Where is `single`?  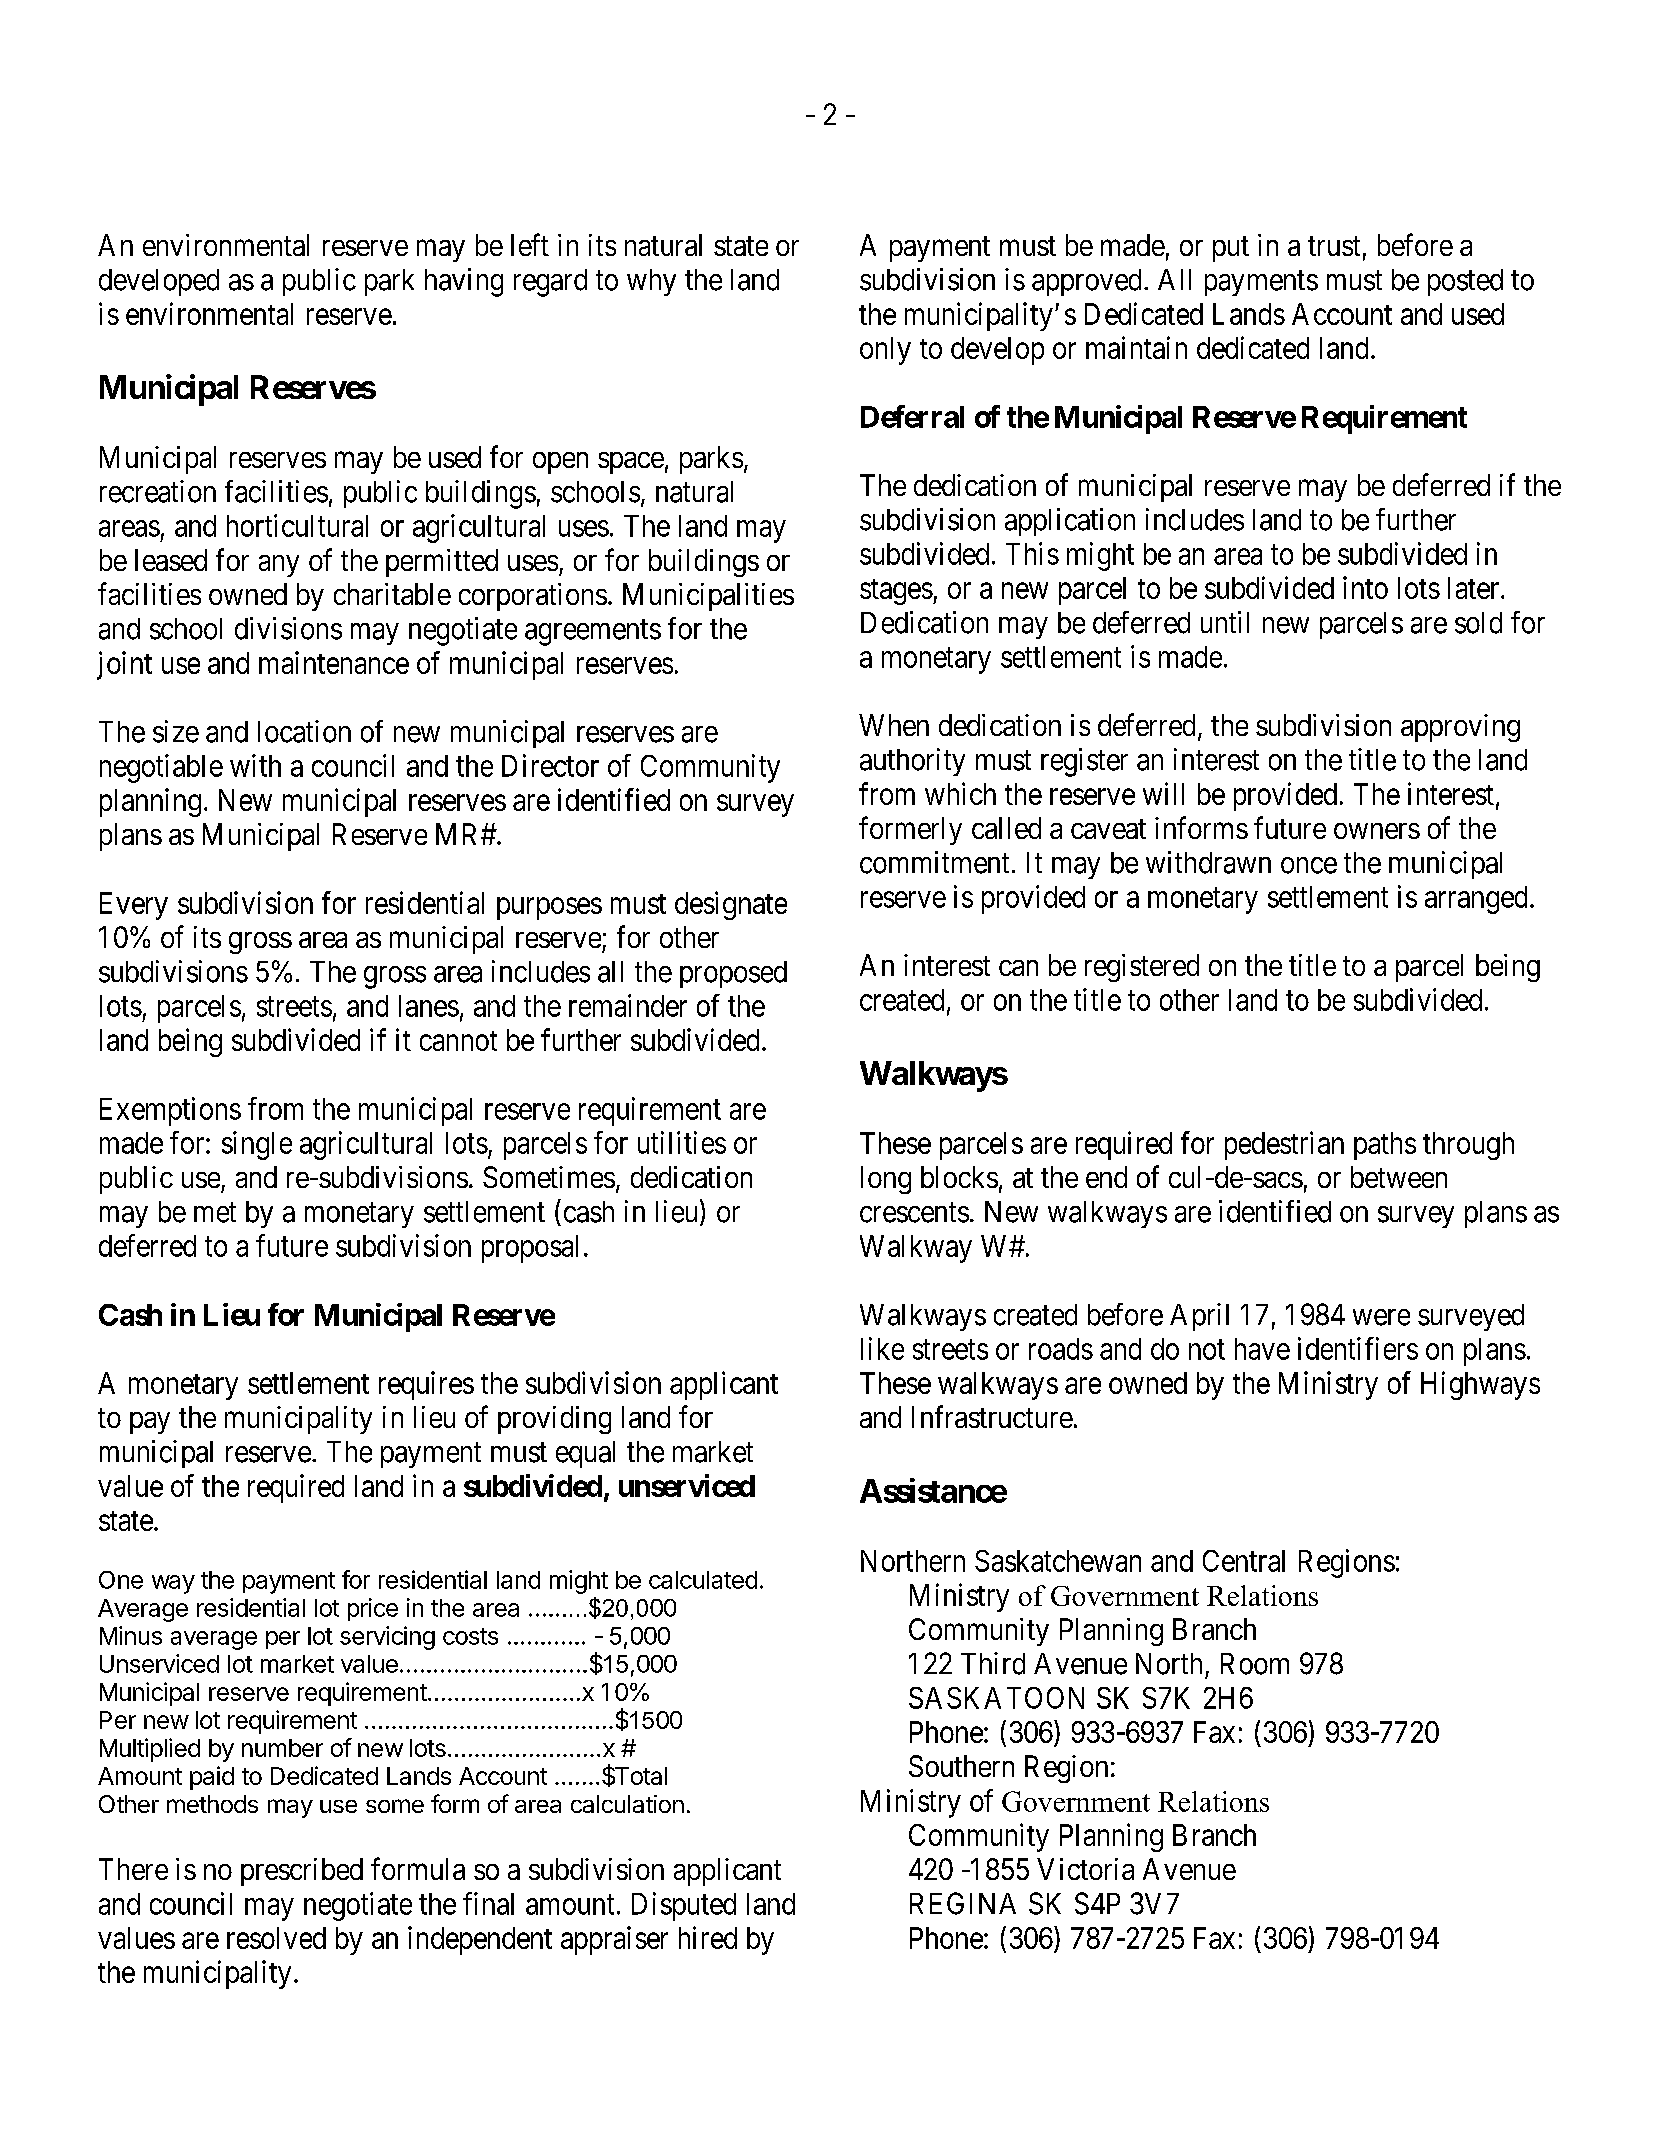 single is located at coordinates (257, 1145).
